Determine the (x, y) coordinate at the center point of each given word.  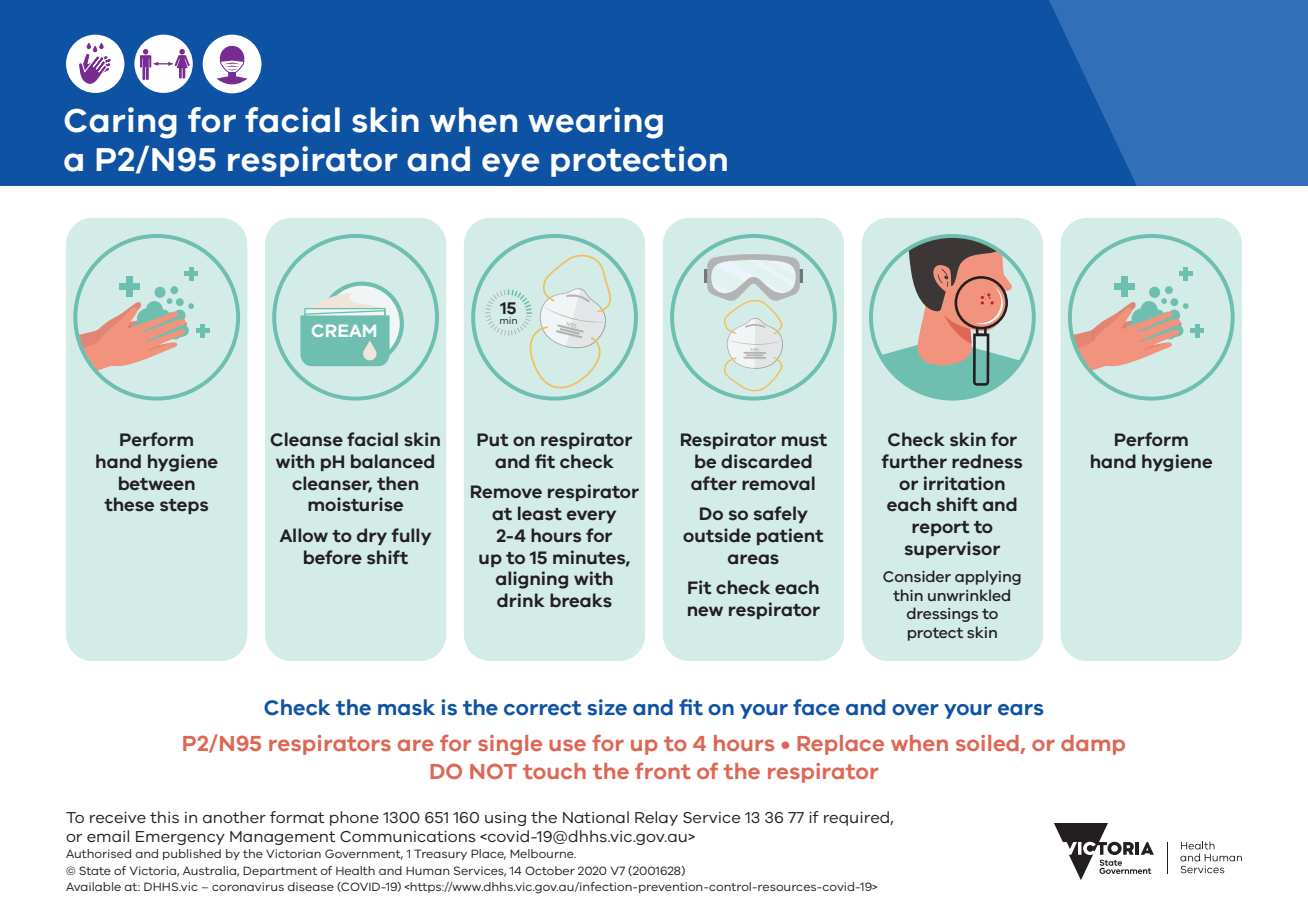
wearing (595, 123)
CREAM (344, 330)
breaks (581, 600)
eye (510, 165)
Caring (120, 123)
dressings (942, 614)
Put (493, 440)
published (192, 854)
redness (987, 461)
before (333, 557)
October (550, 870)
